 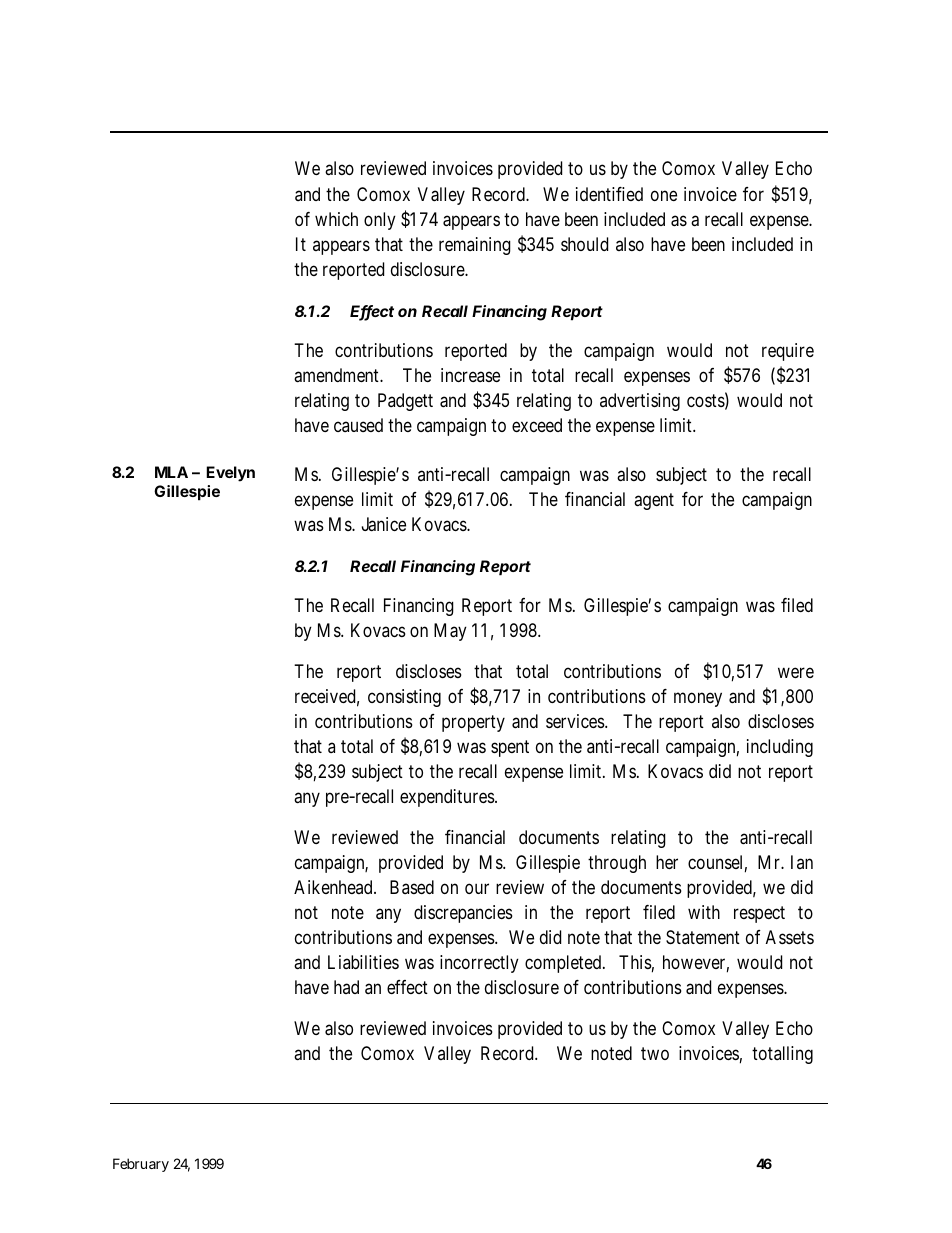 What do you see at coordinates (141, 1165) in the page?
I see `February` at bounding box center [141, 1165].
